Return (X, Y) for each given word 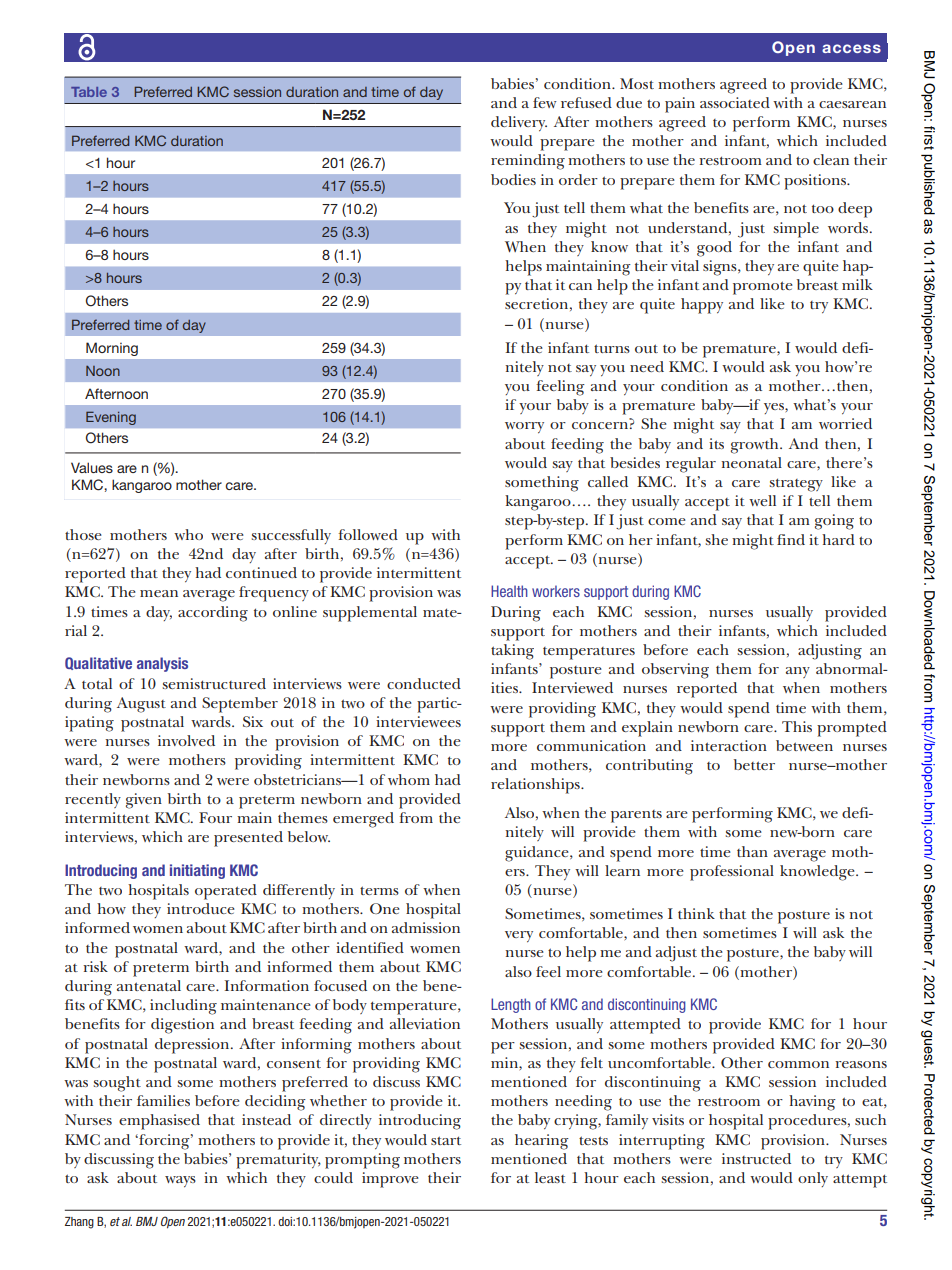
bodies (513, 179)
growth (756, 446)
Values (92, 467)
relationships (536, 786)
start (446, 1140)
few (545, 102)
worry (524, 427)
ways (180, 1181)
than (752, 851)
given (144, 801)
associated (735, 102)
